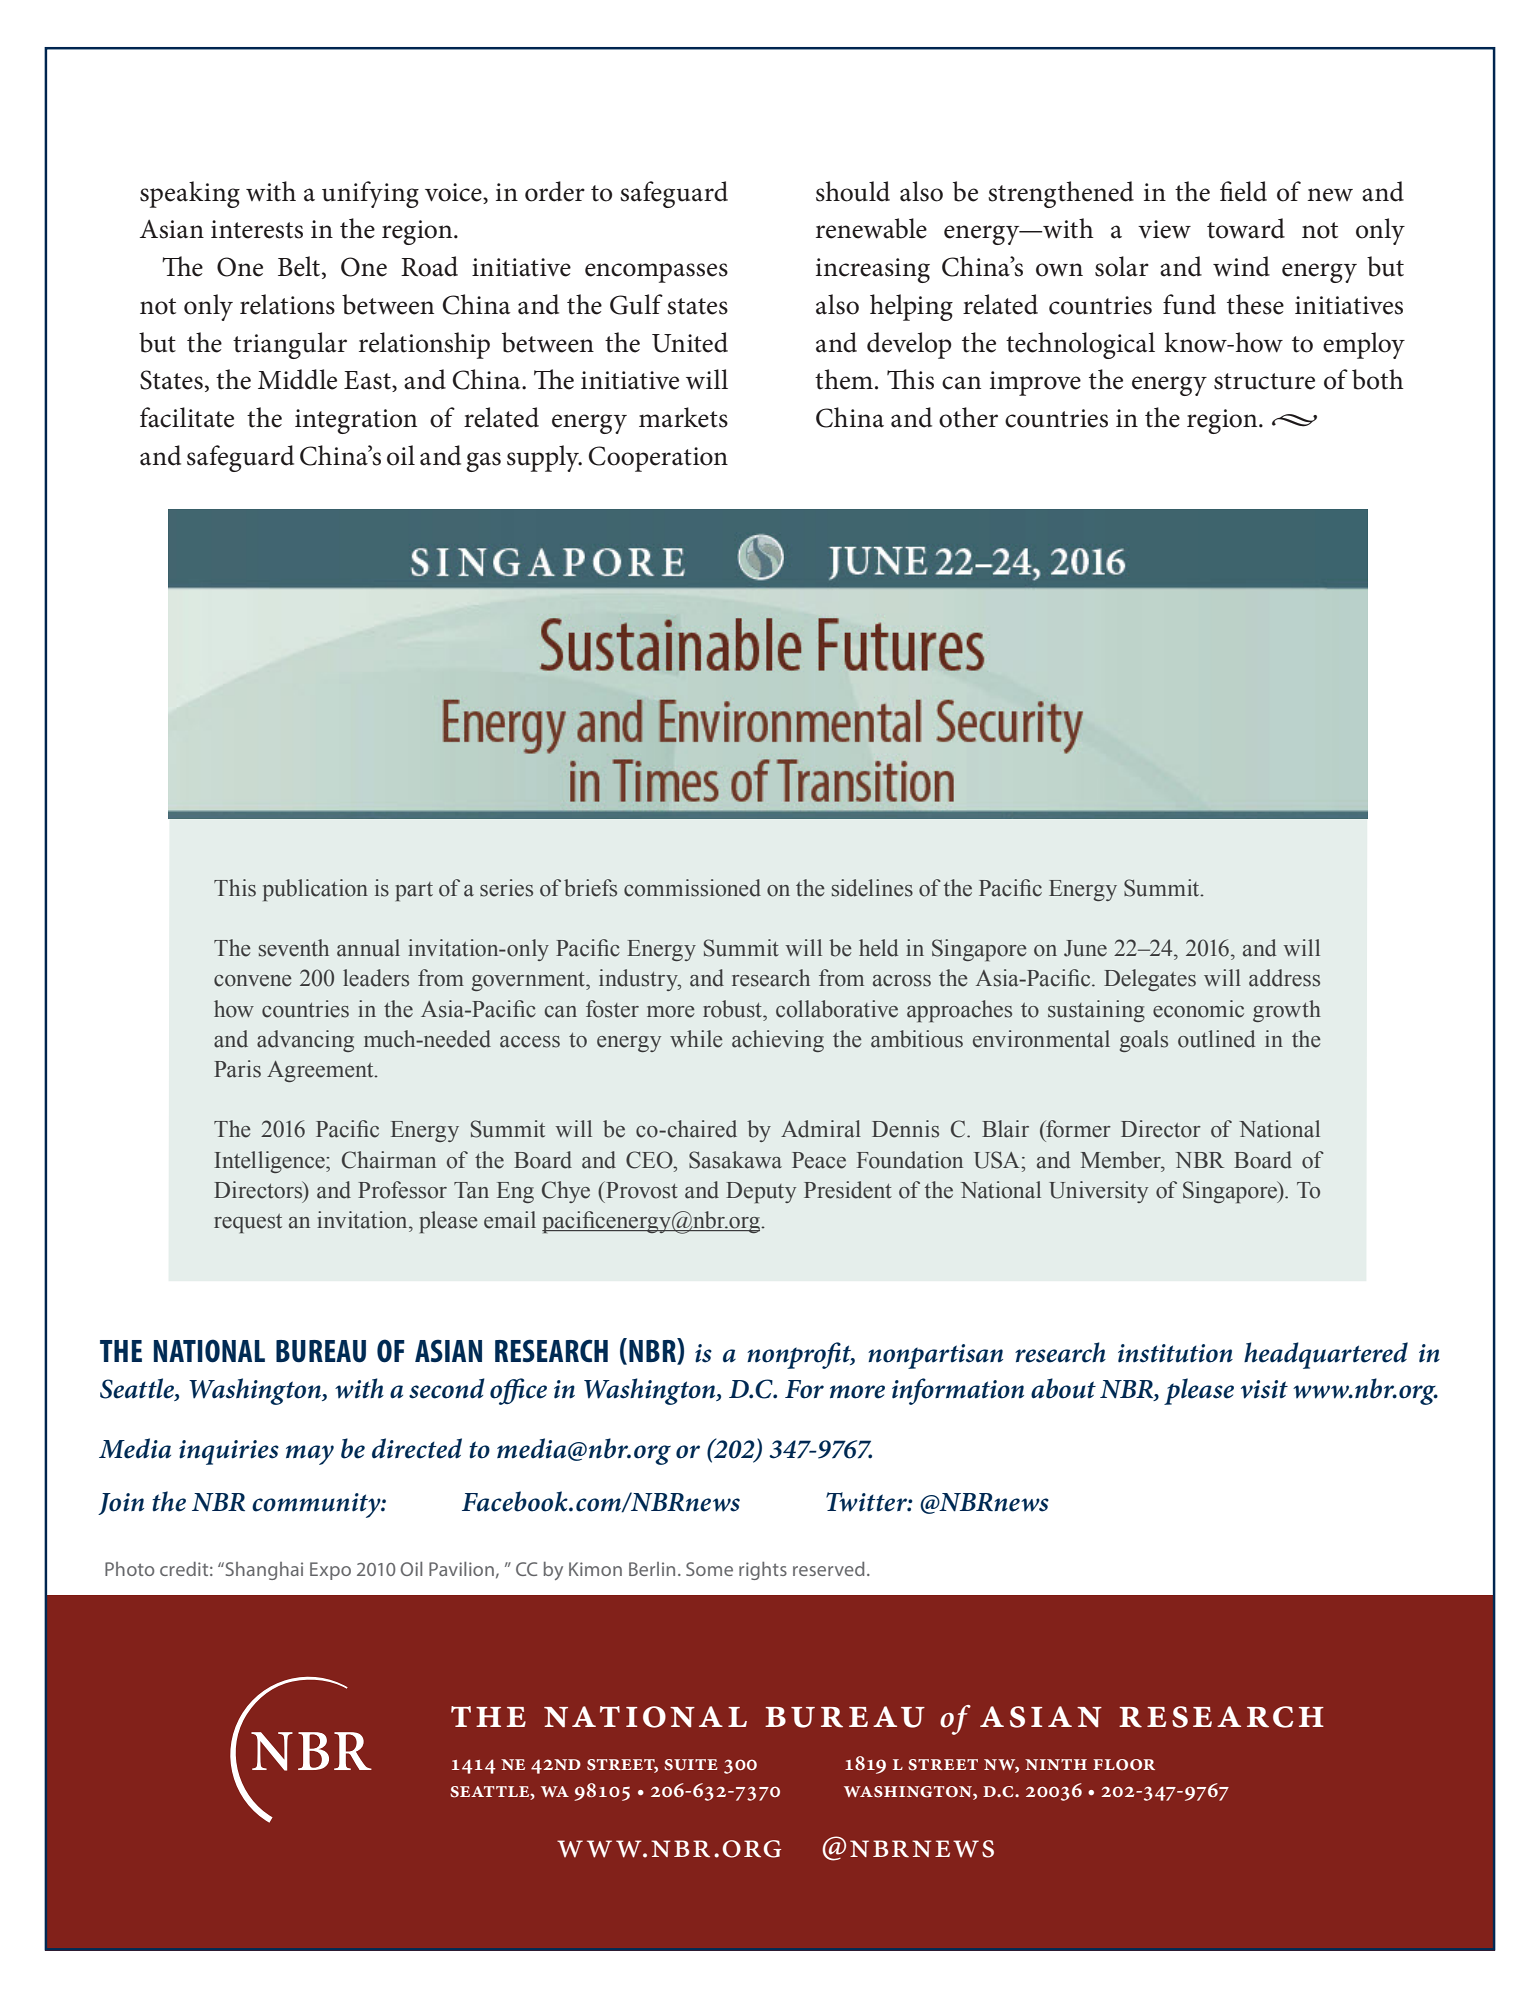 Image resolution: width=1540 pixels, height=1993 pixels. Describe the element at coordinates (691, 1765) in the document. I see `suite` at that location.
